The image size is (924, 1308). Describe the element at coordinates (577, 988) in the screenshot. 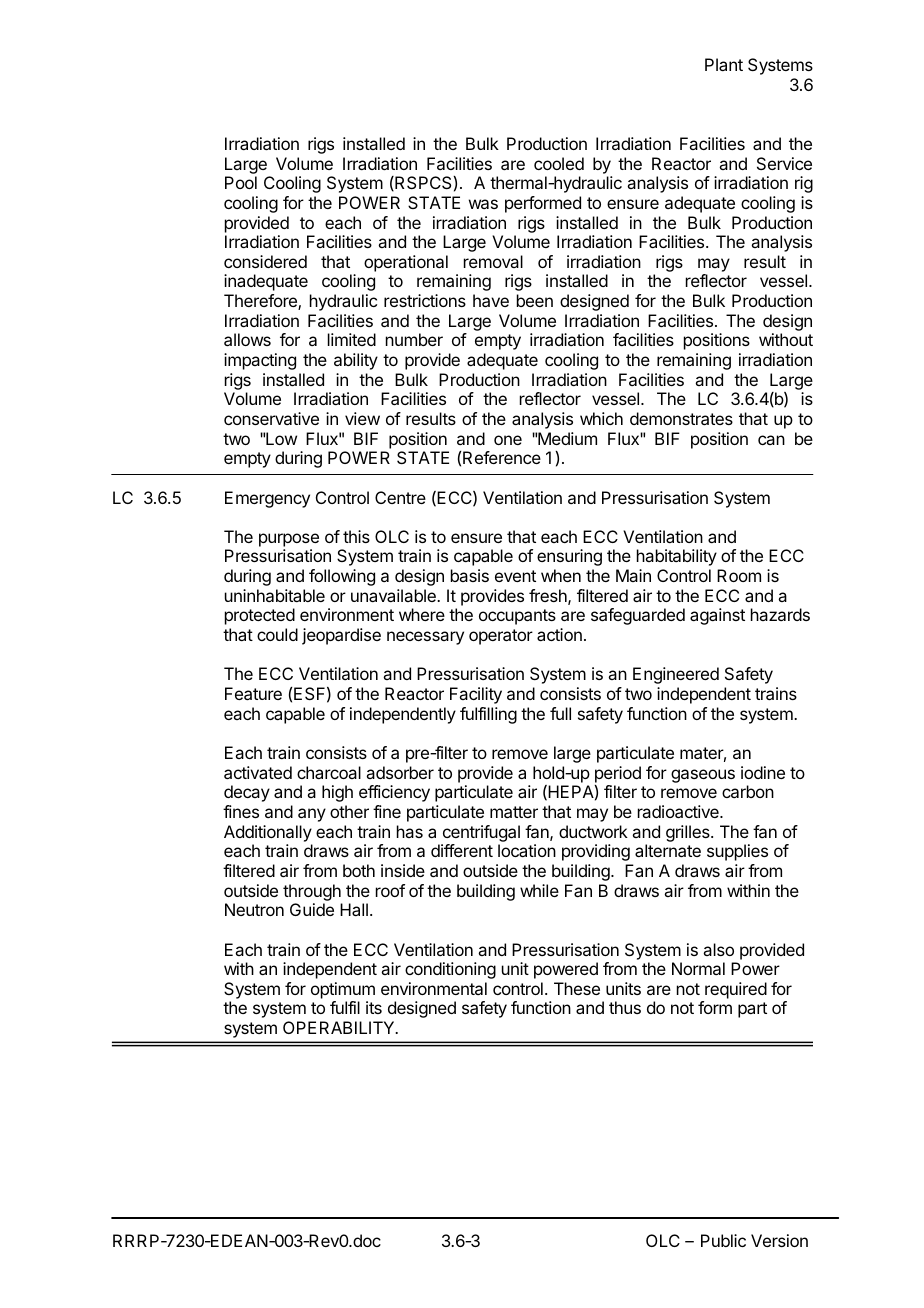

I see `These` at that location.
